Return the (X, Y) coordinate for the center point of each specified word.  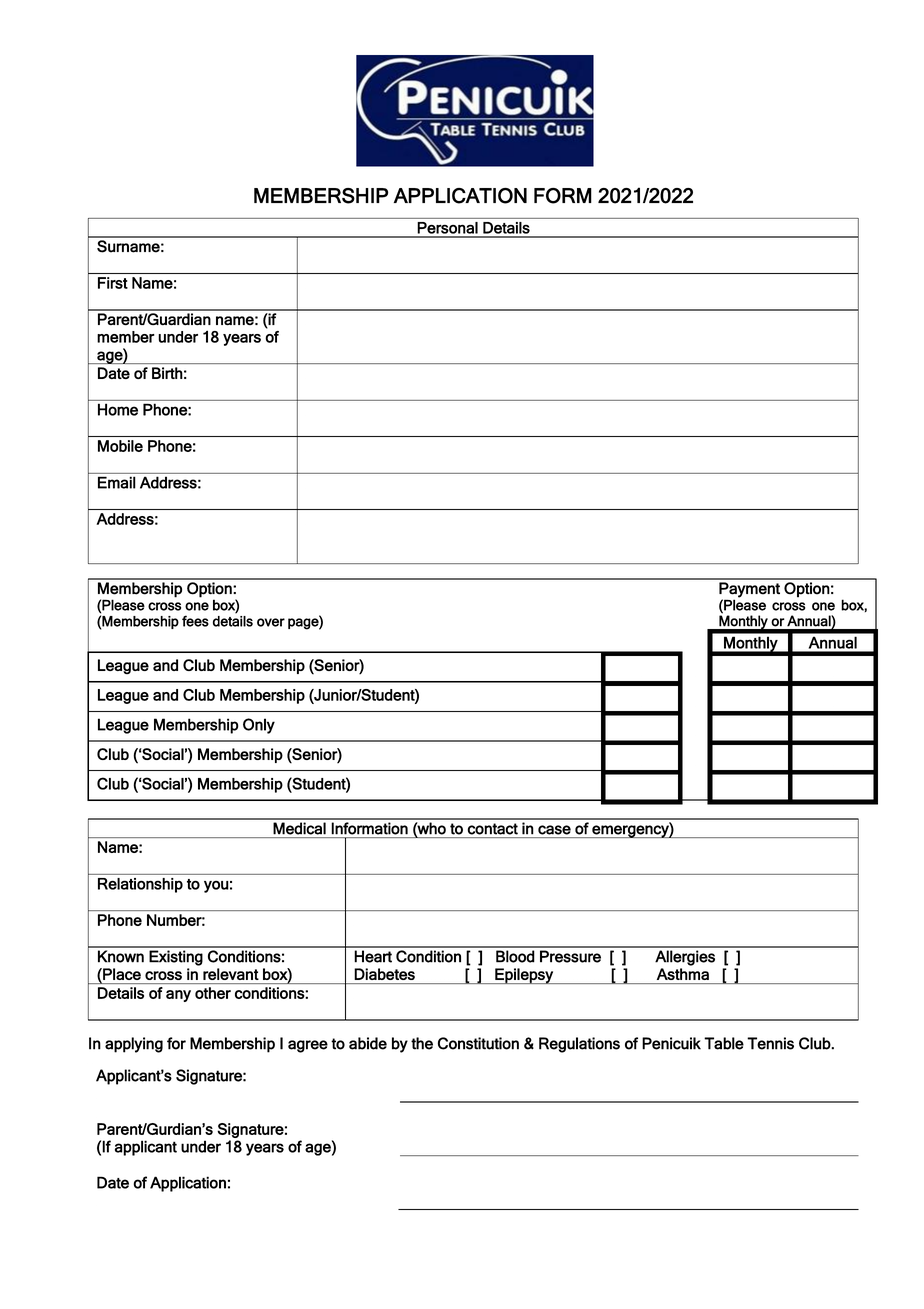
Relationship (140, 885)
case (554, 830)
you (216, 887)
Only (259, 726)
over (271, 622)
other (213, 993)
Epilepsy (524, 976)
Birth (167, 373)
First (113, 283)
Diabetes (384, 974)
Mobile (120, 446)
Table (724, 1043)
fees (195, 621)
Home (118, 409)
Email (117, 482)
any (178, 996)
